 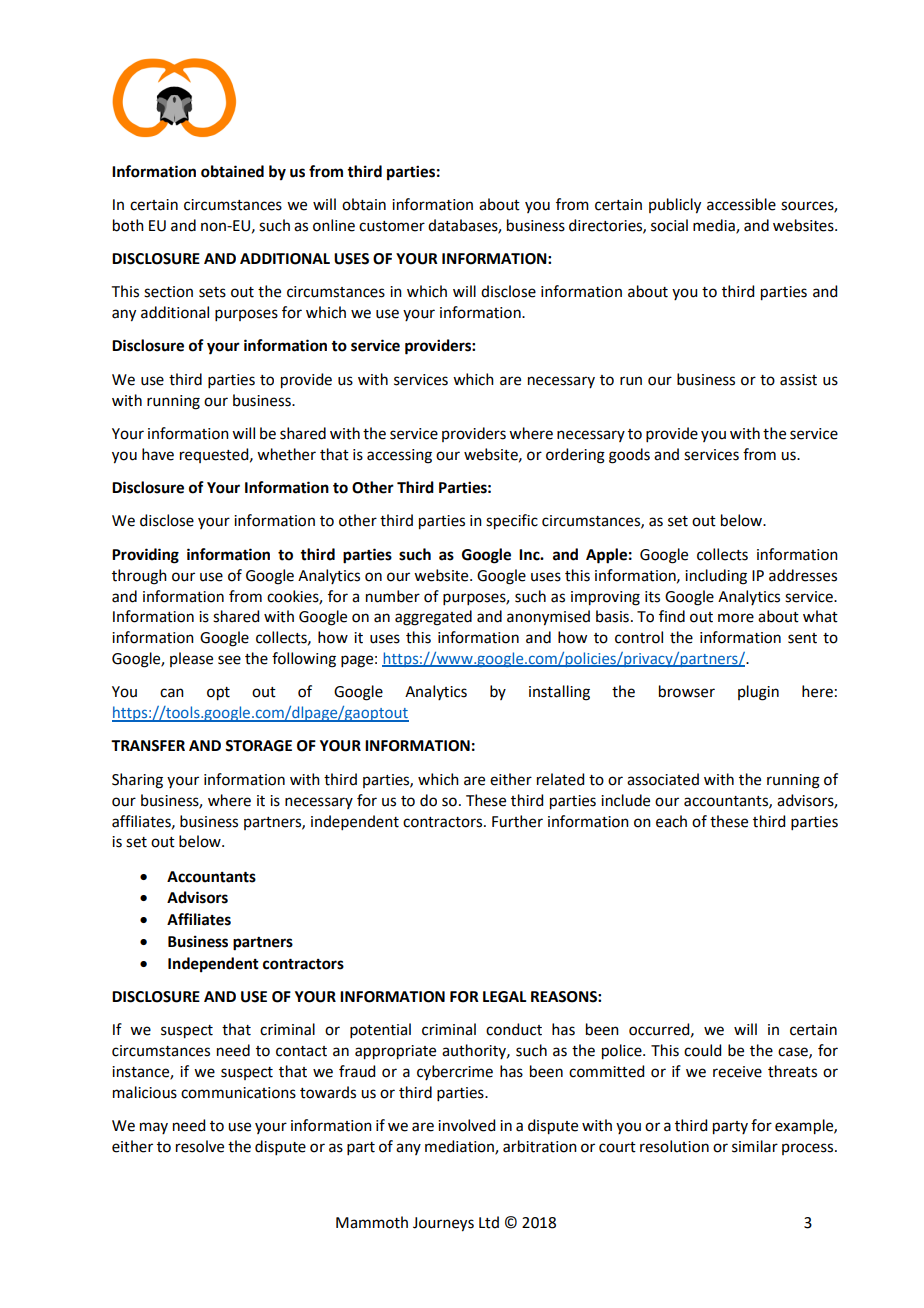 What do you see at coordinates (758, 693) in the page?
I see `plugin` at bounding box center [758, 693].
